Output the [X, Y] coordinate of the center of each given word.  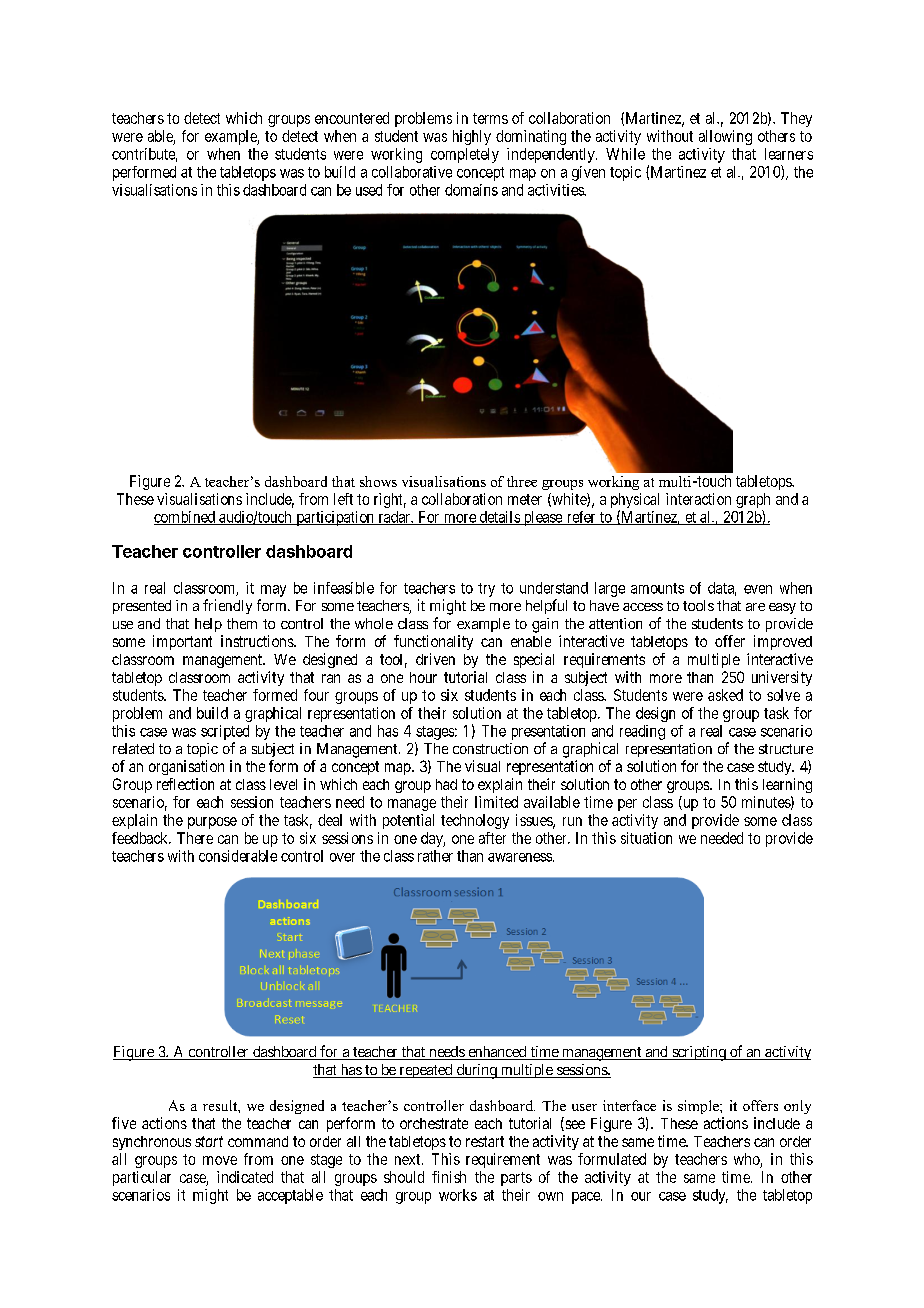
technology [475, 821]
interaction [698, 499]
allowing [725, 137]
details [499, 518]
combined [185, 518]
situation [646, 838]
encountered [352, 118]
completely [465, 155]
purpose [212, 823]
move [220, 1160]
